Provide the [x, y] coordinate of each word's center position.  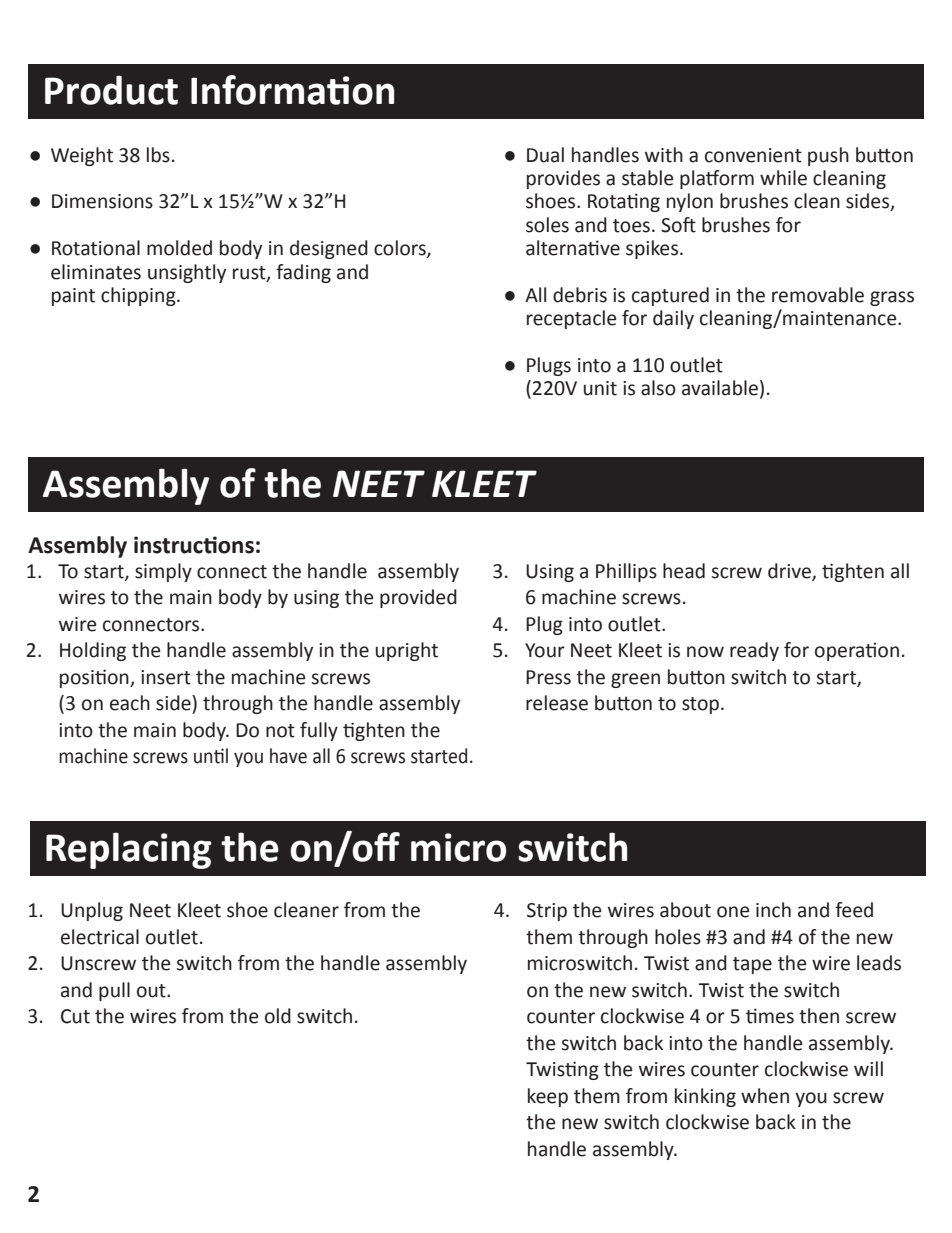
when [765, 1096]
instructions [194, 545]
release [557, 703]
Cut [75, 1016]
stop [700, 705]
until [211, 756]
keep [548, 1097]
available [720, 388]
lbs [158, 155]
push [828, 156]
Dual [545, 155]
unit [600, 388]
